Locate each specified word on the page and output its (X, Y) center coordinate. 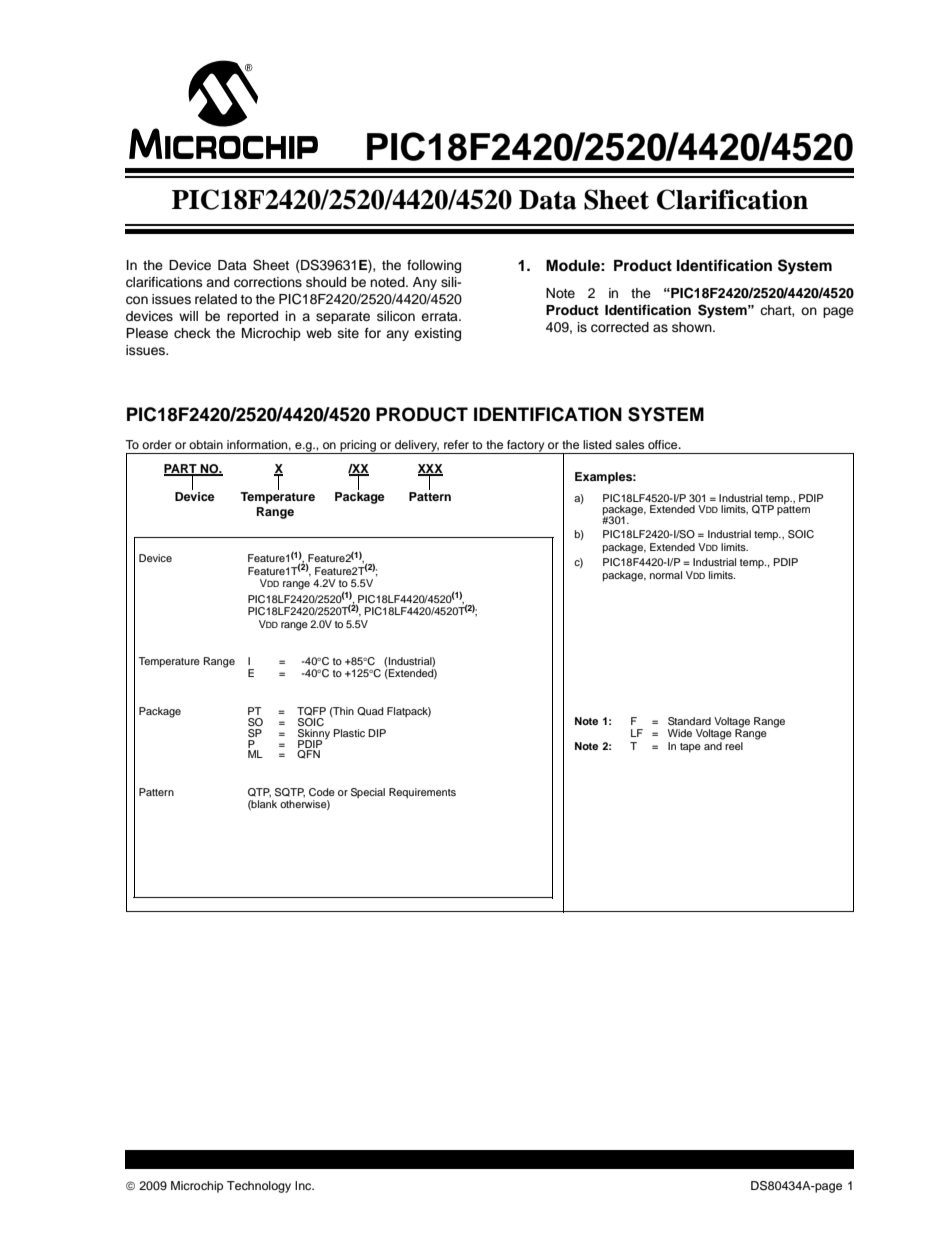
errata (440, 316)
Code (322, 792)
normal (666, 575)
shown (693, 327)
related (216, 299)
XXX (430, 470)
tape (690, 747)
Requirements (422, 793)
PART (181, 470)
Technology (259, 1187)
